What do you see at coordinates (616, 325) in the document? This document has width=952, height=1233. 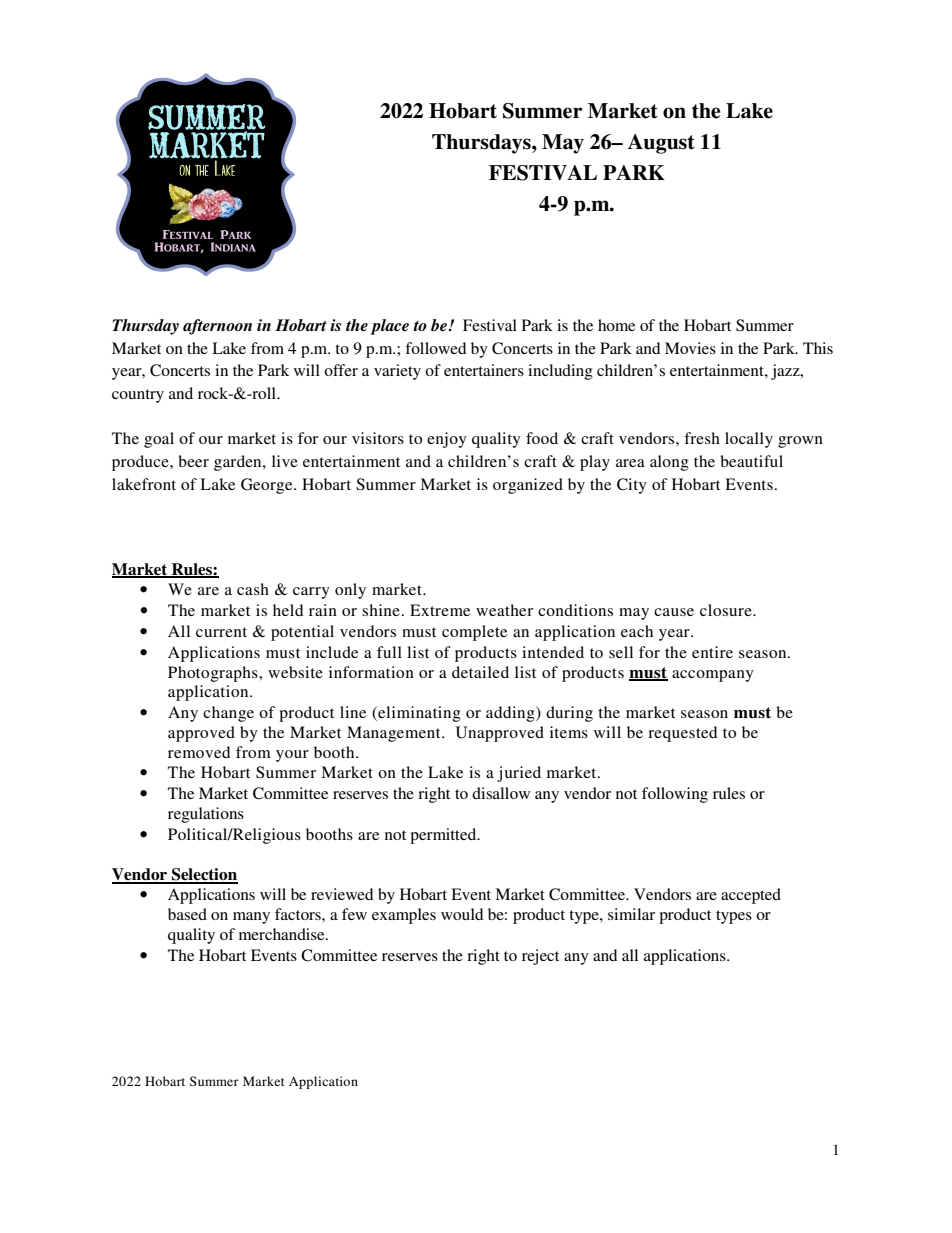 I see `home` at bounding box center [616, 325].
